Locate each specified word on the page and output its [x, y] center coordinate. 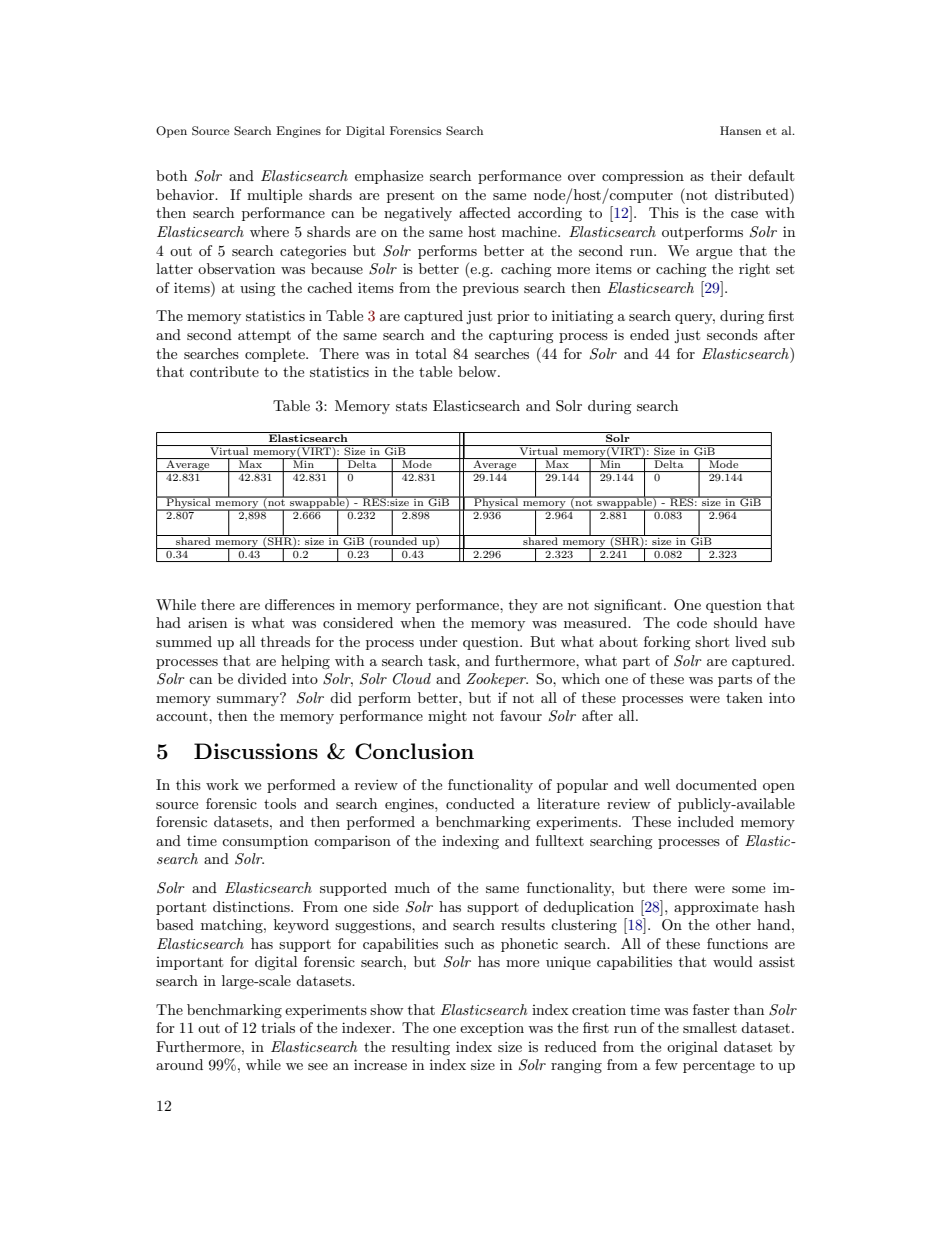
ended [649, 334]
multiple [274, 196]
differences [300, 604]
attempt [264, 337]
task [443, 660]
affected [485, 212]
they [523, 606]
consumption [265, 842]
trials [278, 1027]
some [748, 889]
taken [744, 697]
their [726, 175]
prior [513, 317]
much [412, 887]
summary [249, 699]
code [692, 622]
